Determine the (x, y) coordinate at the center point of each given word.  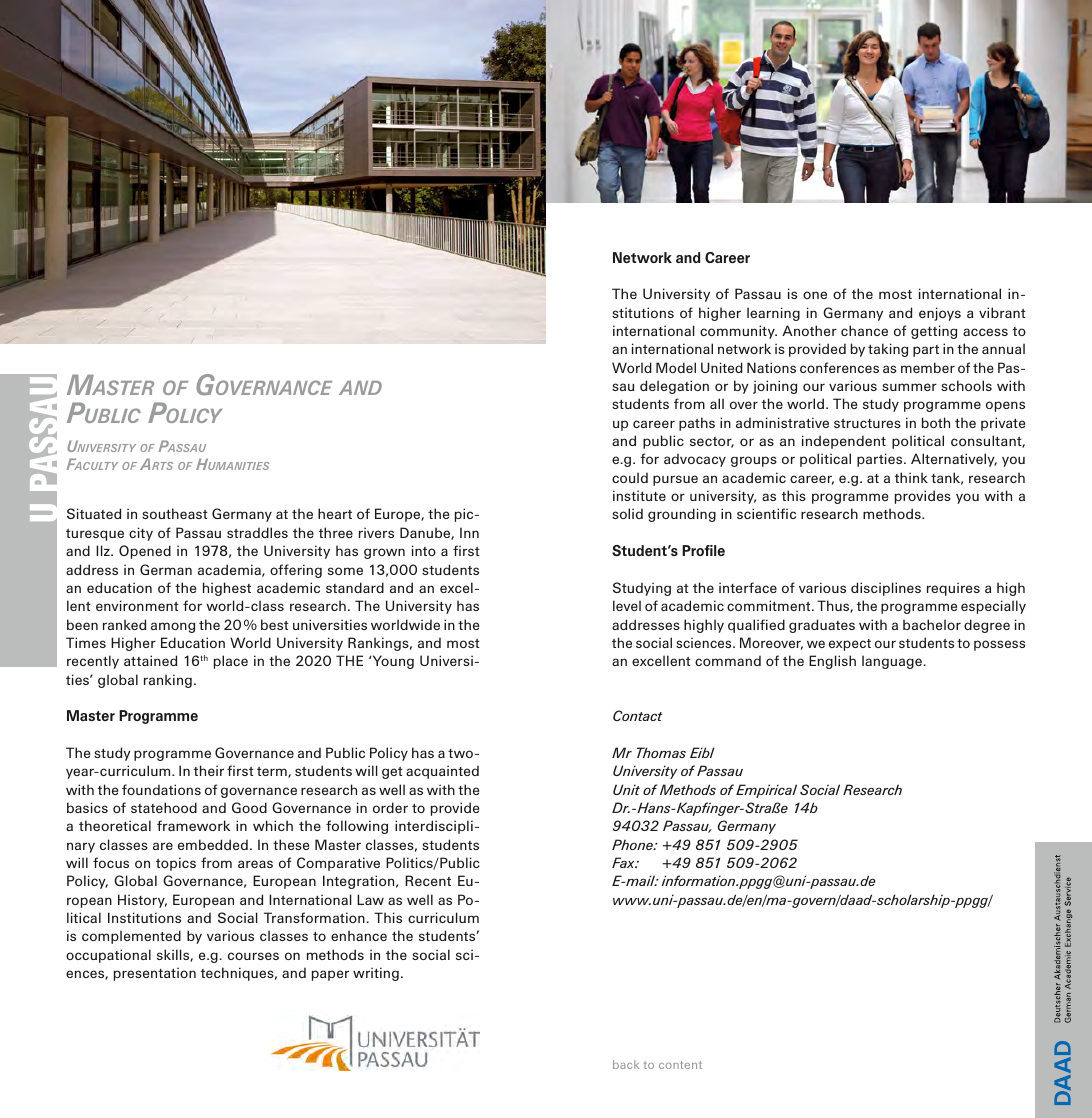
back (626, 1064)
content (680, 1065)
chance (864, 330)
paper (330, 975)
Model (676, 367)
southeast (175, 513)
